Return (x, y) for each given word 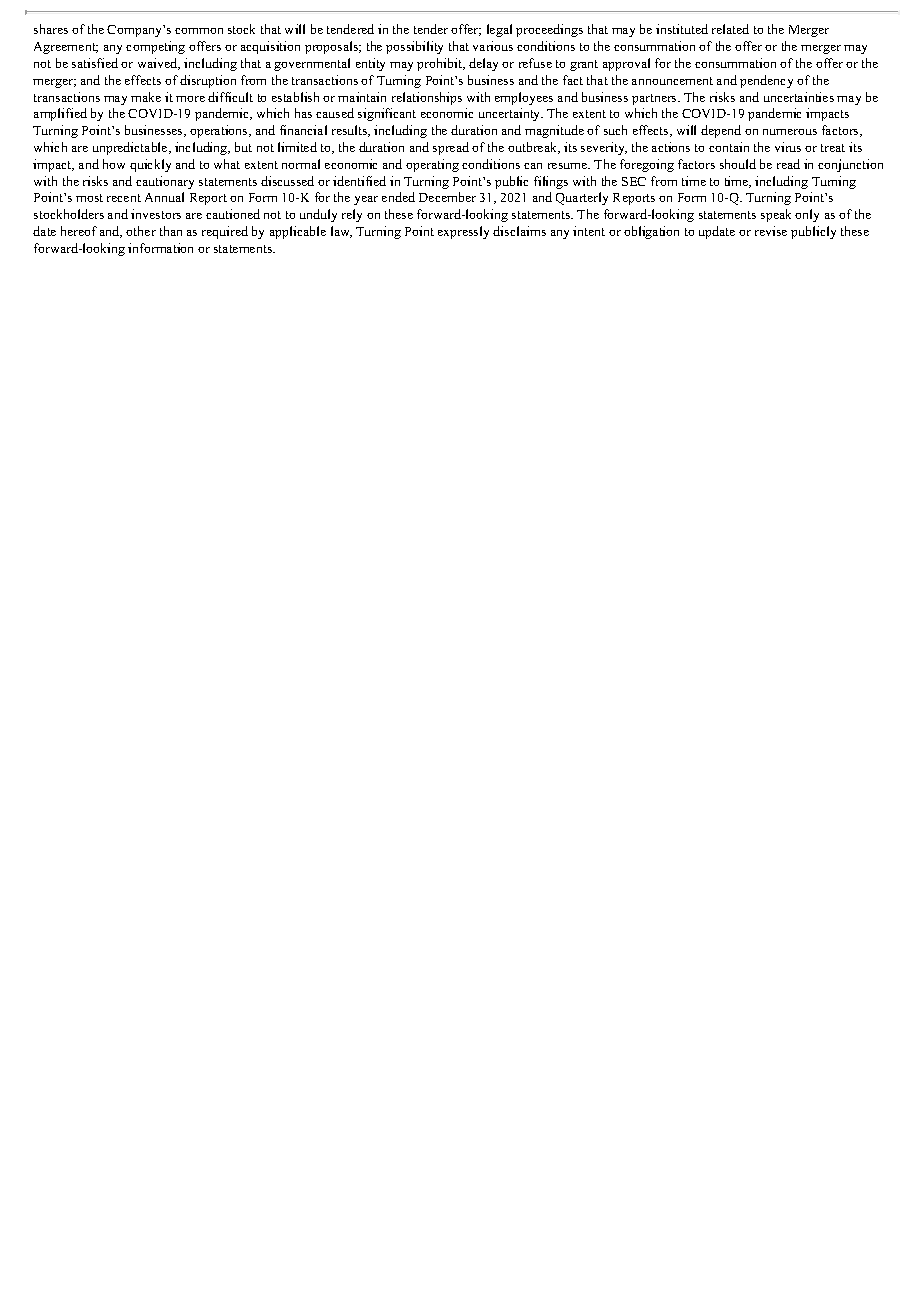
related (730, 29)
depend (721, 131)
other (141, 231)
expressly (463, 232)
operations (220, 131)
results (351, 131)
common (199, 31)
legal (499, 30)
